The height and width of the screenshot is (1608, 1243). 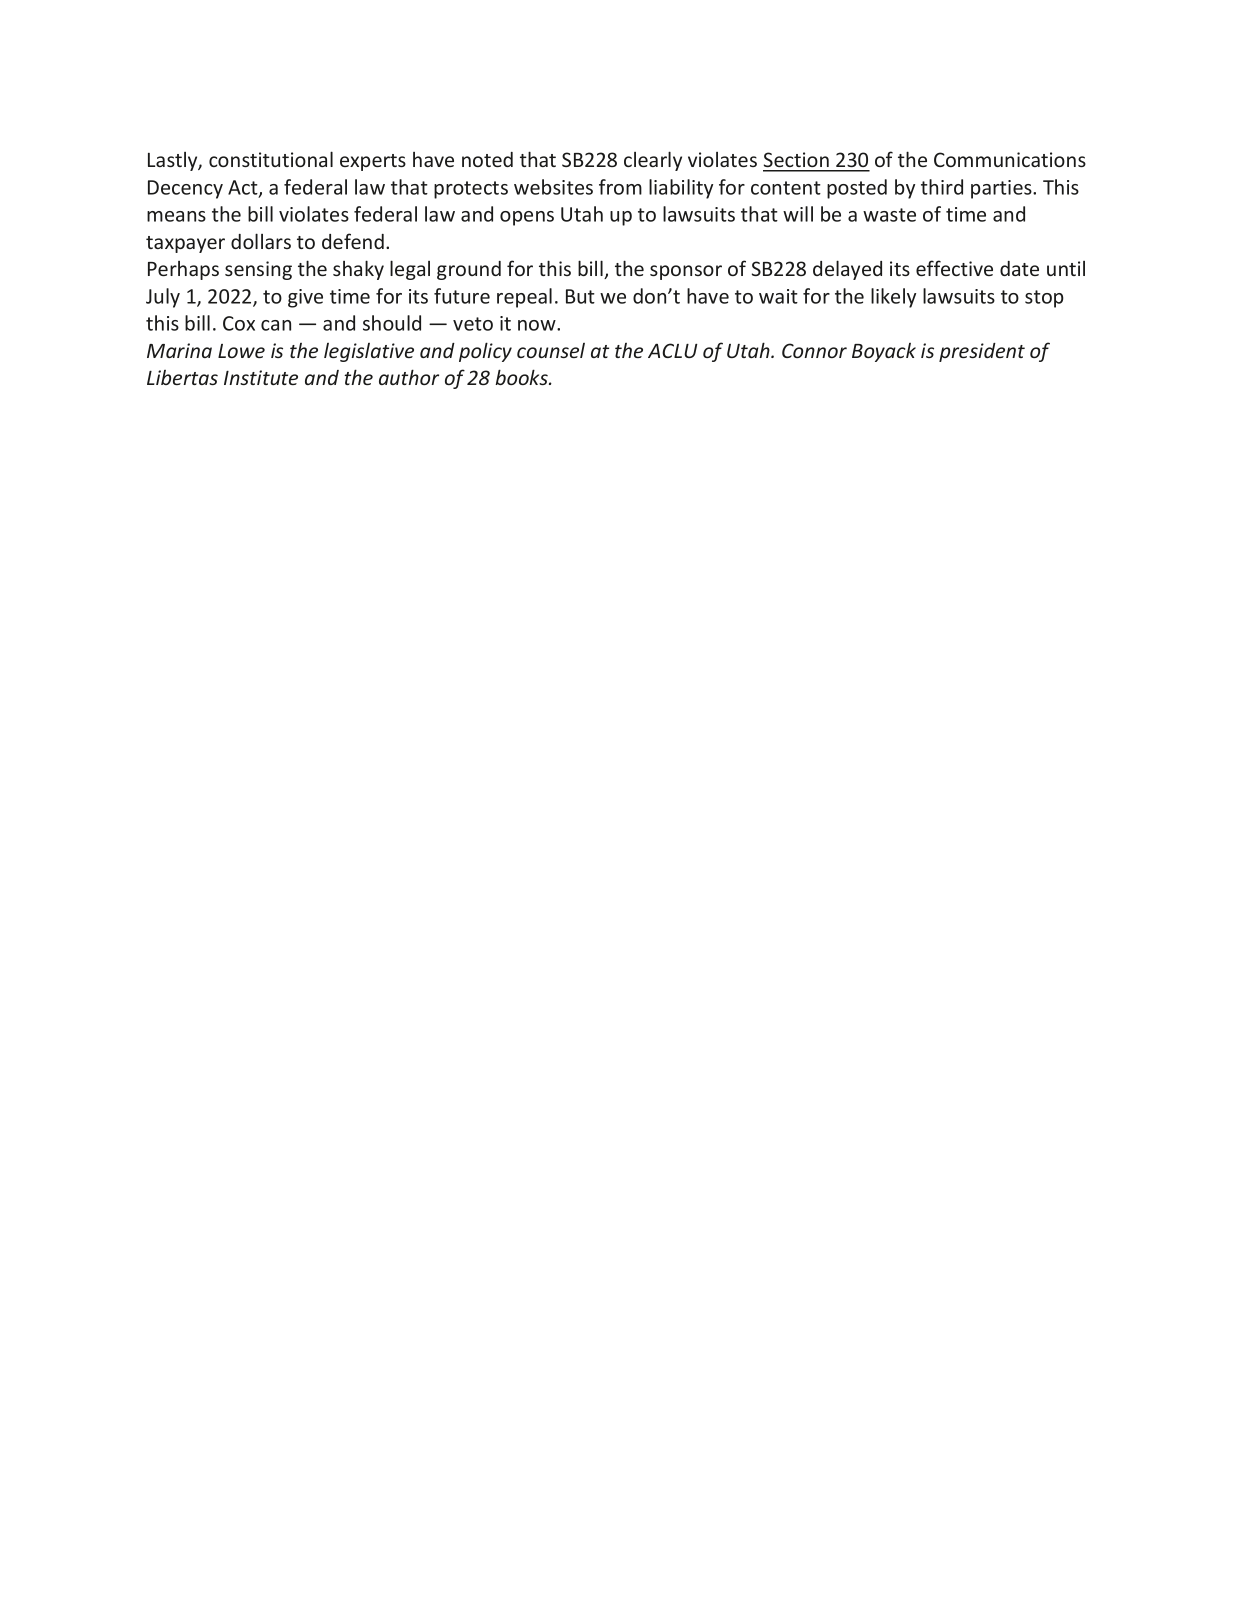 What do you see at coordinates (261, 377) in the screenshot?
I see `Institute` at bounding box center [261, 377].
